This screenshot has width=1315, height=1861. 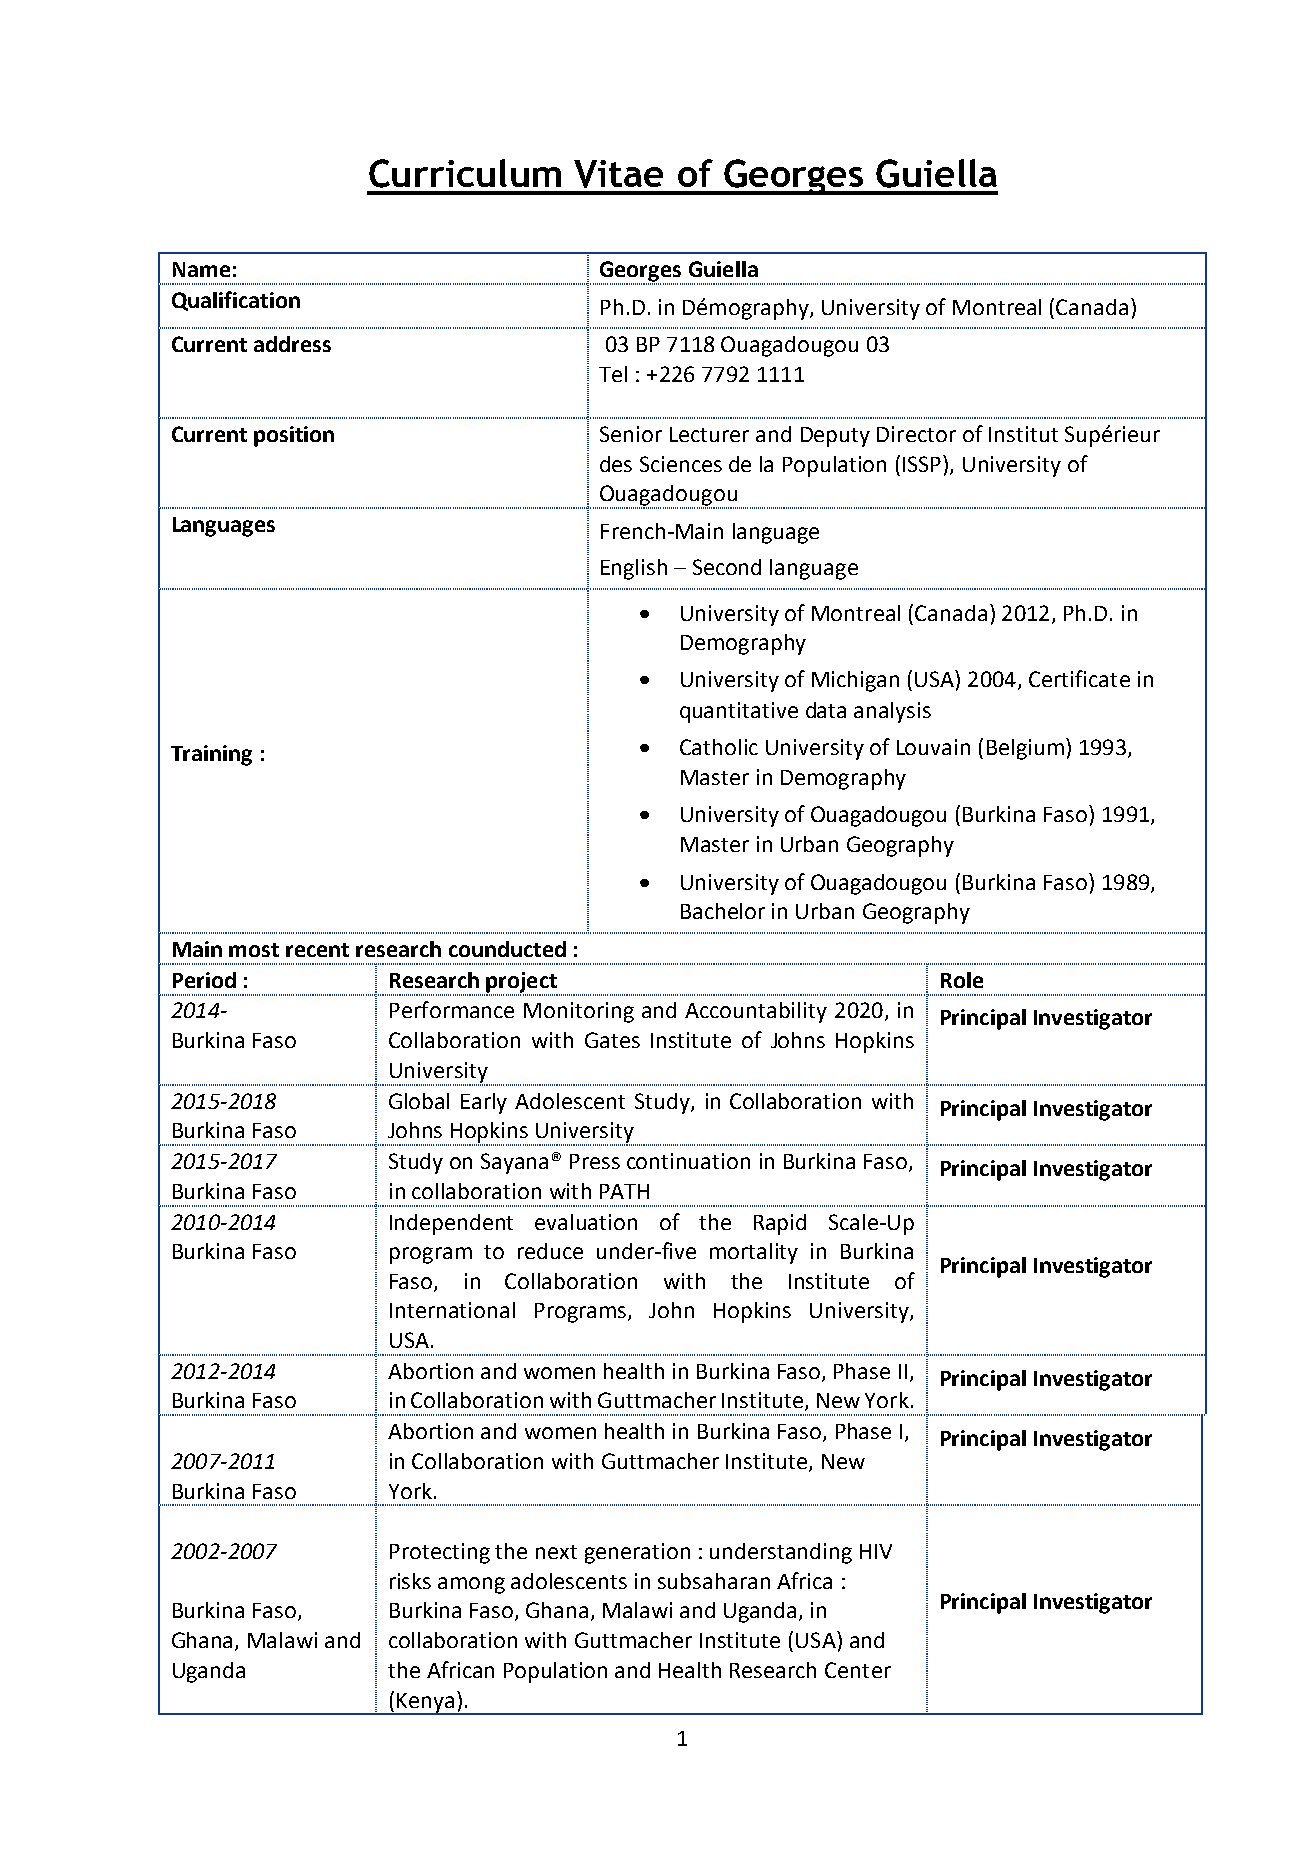 I want to click on generation, so click(x=637, y=1553).
